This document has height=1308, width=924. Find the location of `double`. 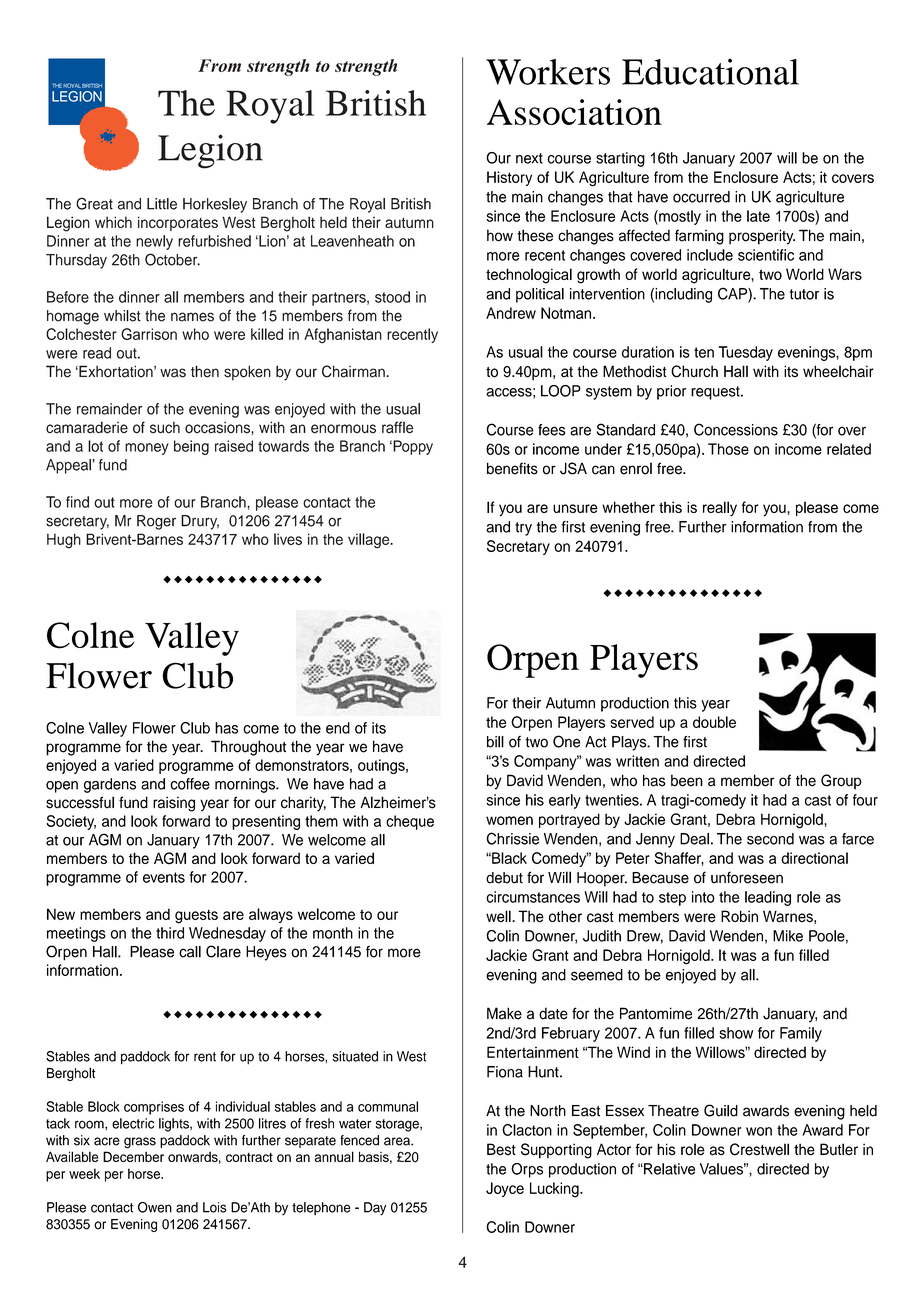

double is located at coordinates (714, 722).
